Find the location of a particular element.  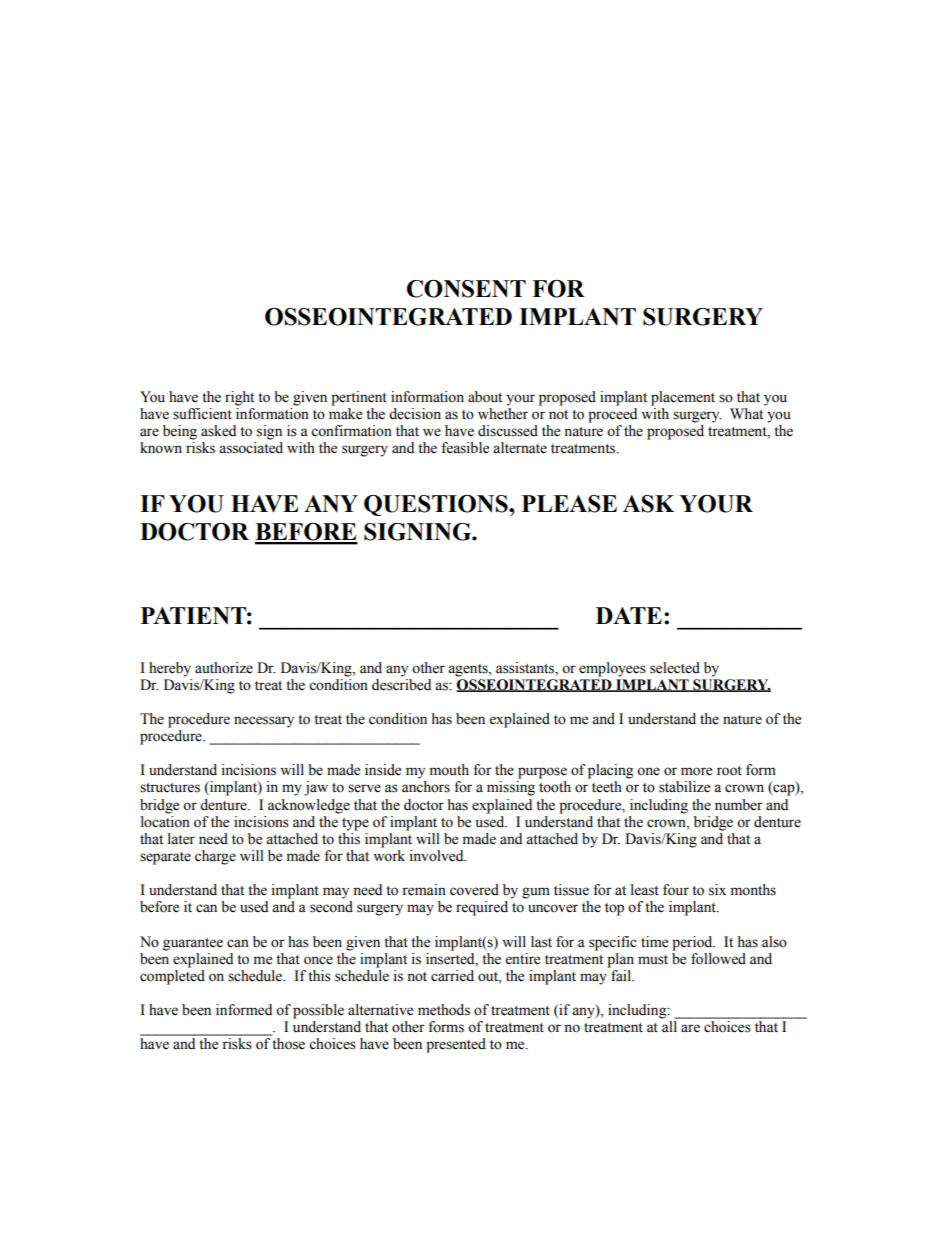

methods is located at coordinates (444, 1010).
